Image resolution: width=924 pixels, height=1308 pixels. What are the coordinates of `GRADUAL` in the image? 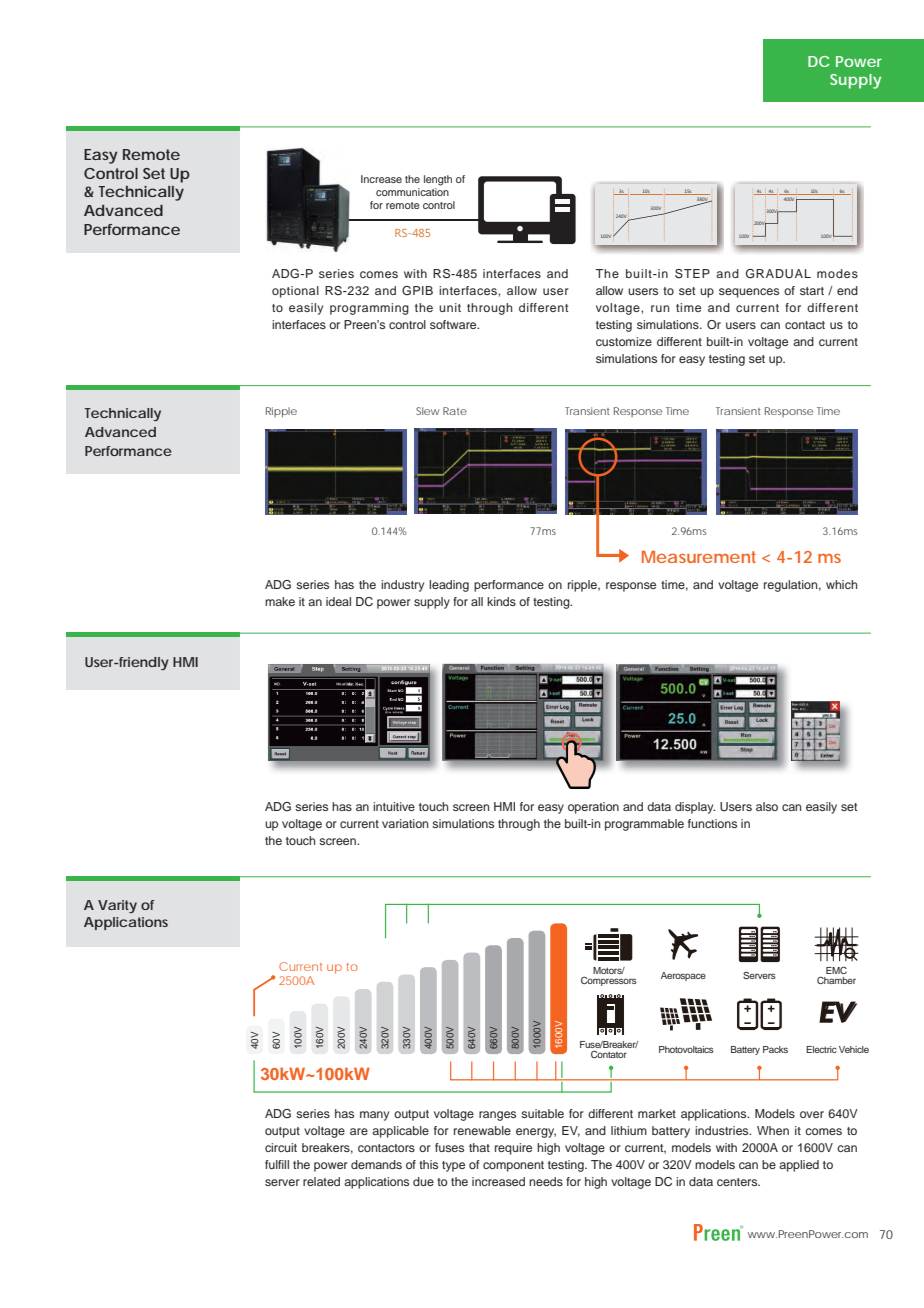 It's located at (778, 274).
